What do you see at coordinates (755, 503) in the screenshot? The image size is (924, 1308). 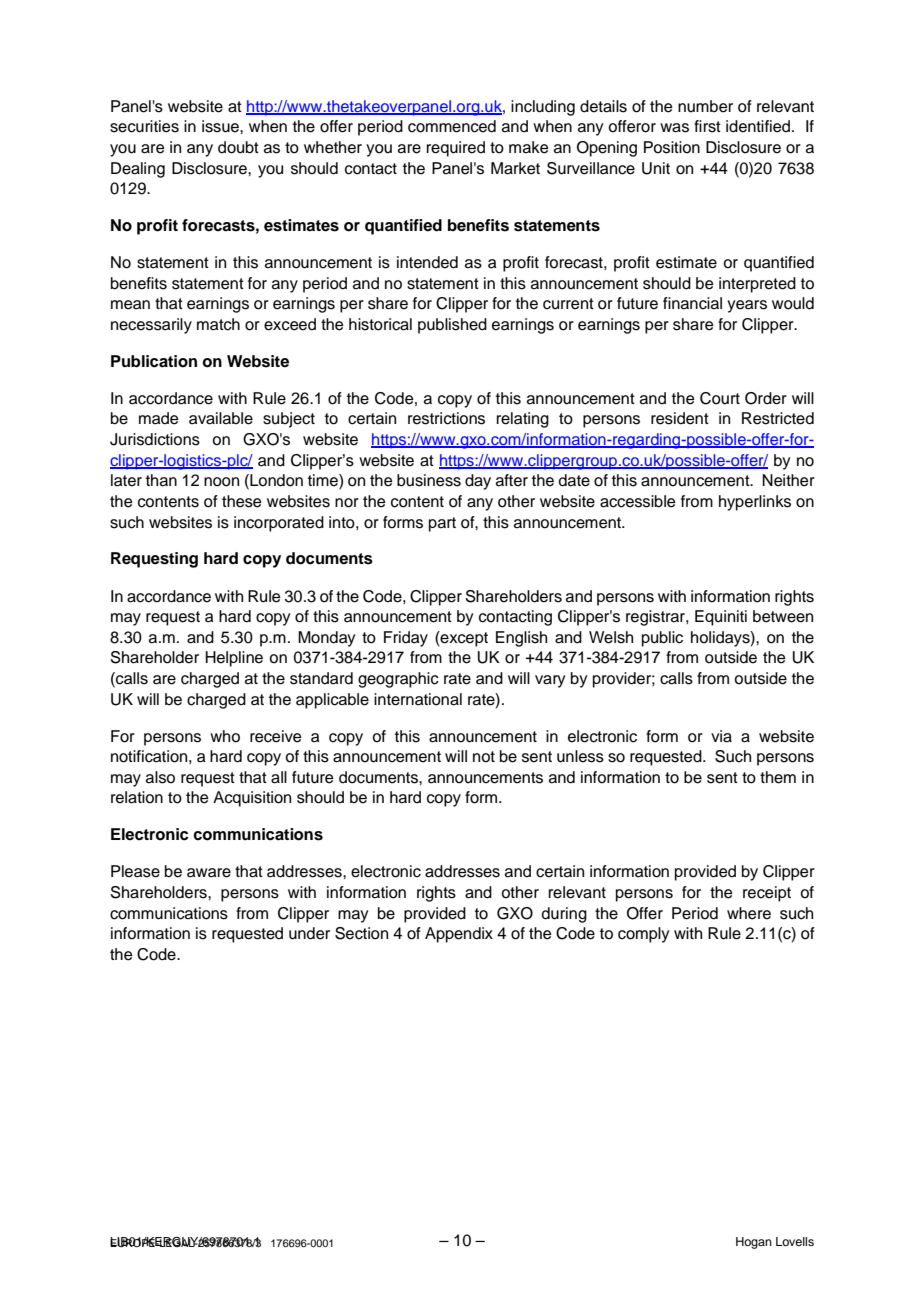 I see `hyperlinks` at bounding box center [755, 503].
